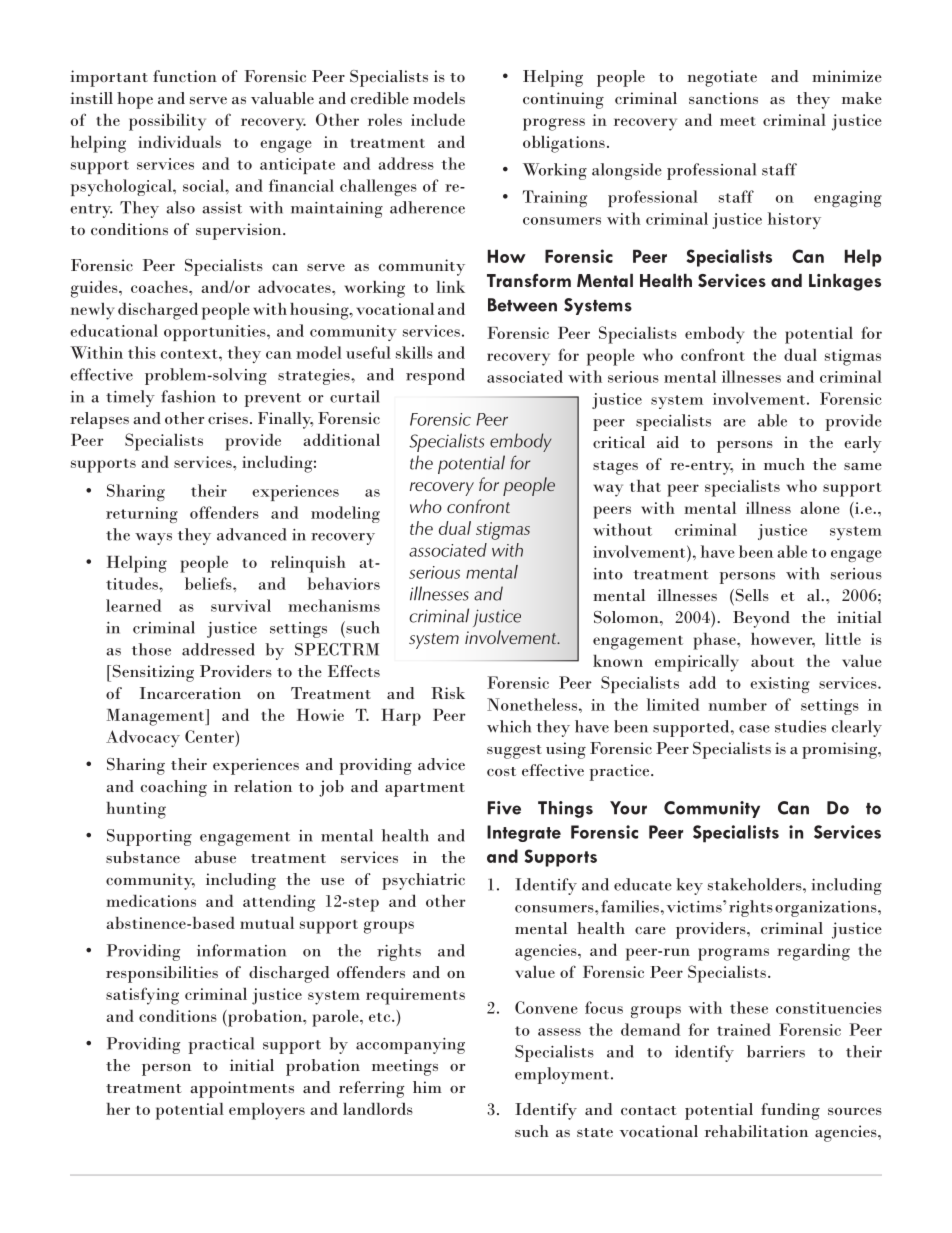 Image resolution: width=952 pixels, height=1233 pixels. What do you see at coordinates (174, 788) in the screenshot?
I see `coaching` at bounding box center [174, 788].
